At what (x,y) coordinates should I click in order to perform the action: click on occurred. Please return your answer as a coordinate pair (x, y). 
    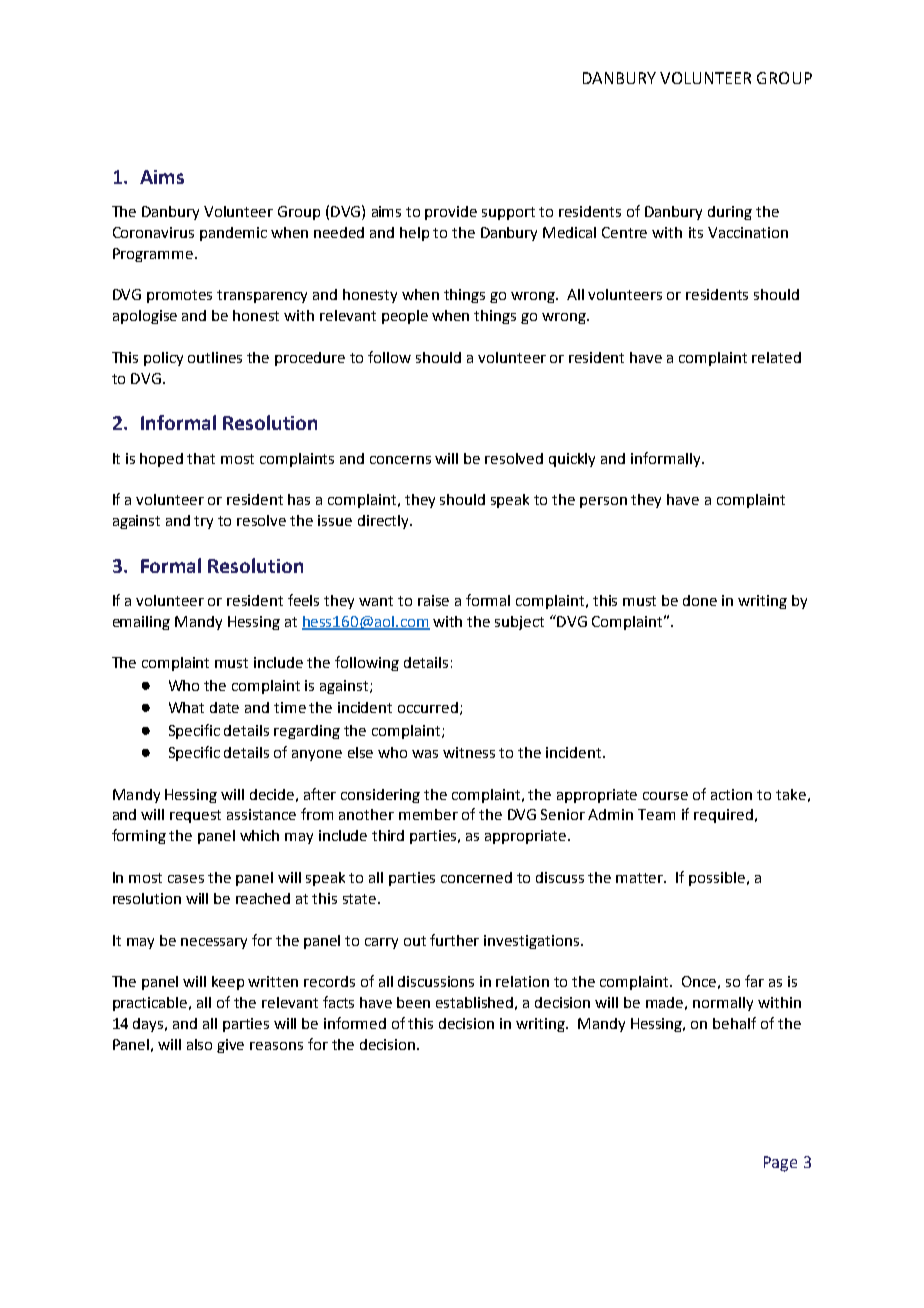
    Looking at the image, I should click on (429, 708).
